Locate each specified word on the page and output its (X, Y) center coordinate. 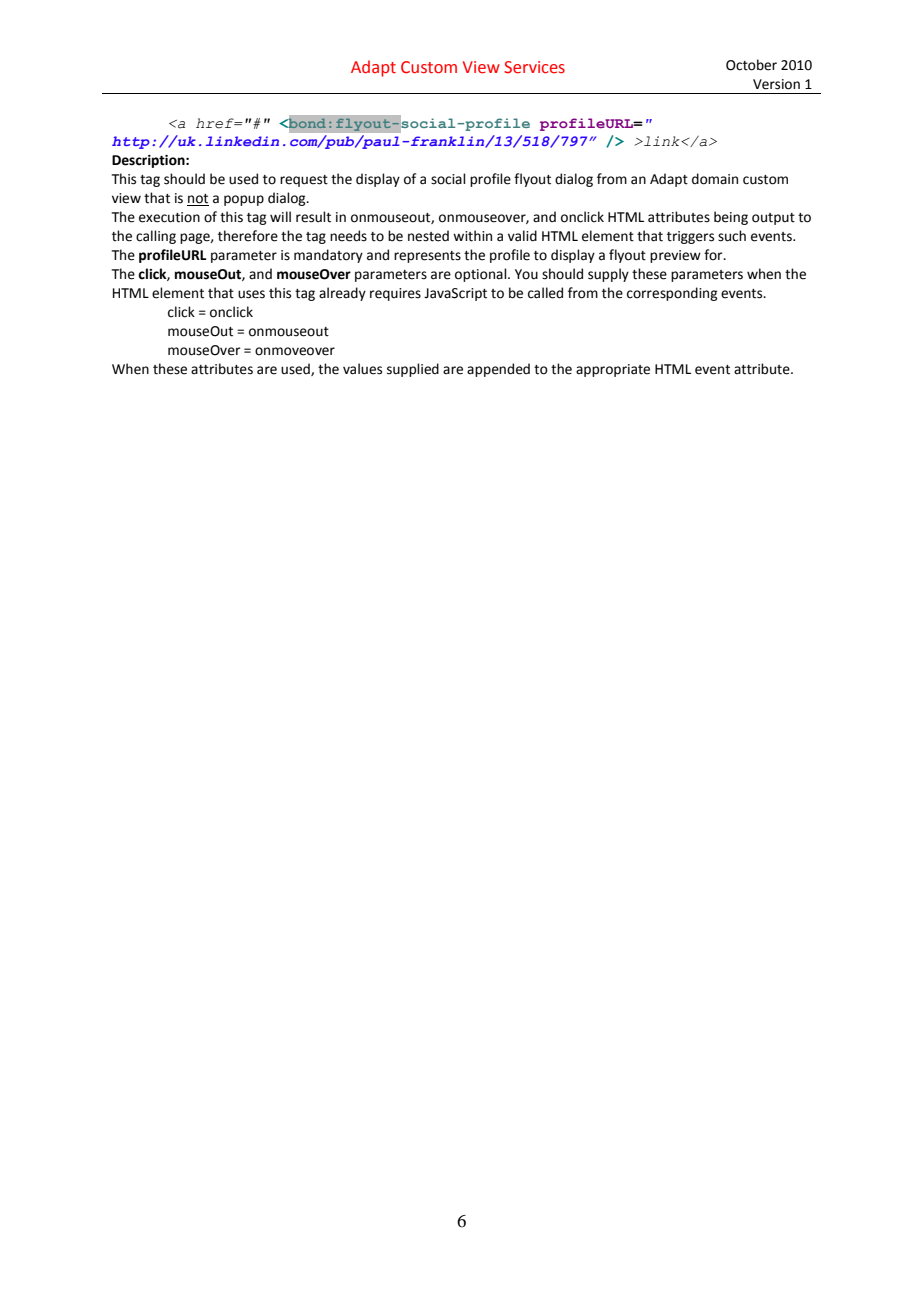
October (751, 65)
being (731, 218)
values (362, 369)
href (216, 123)
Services (534, 67)
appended (498, 370)
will (280, 216)
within (472, 236)
